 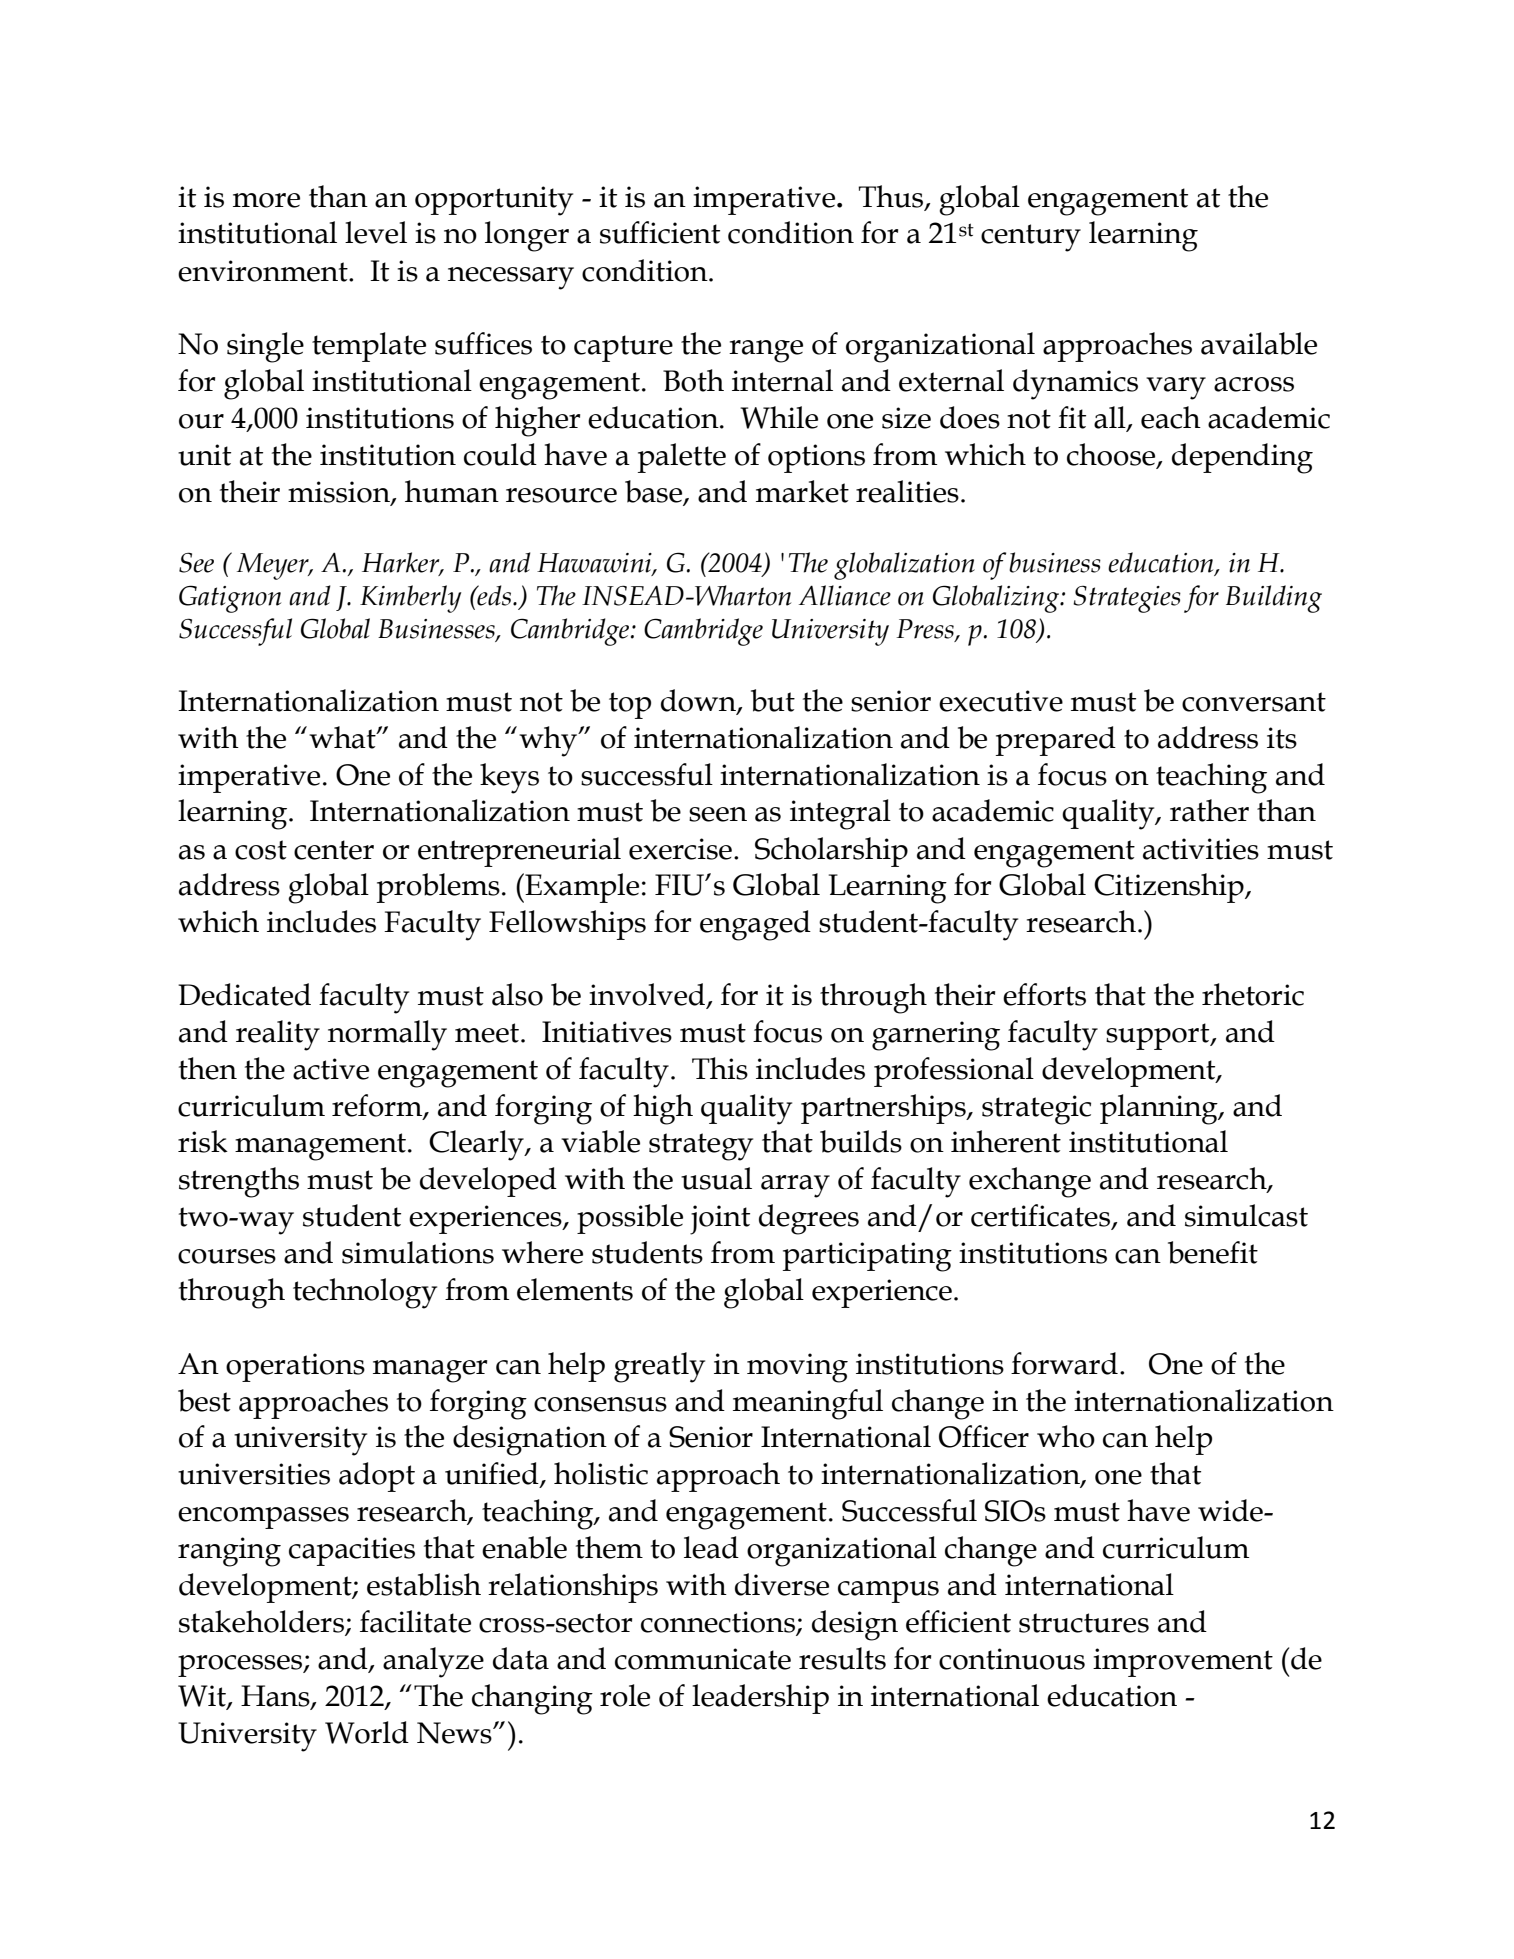 I want to click on century, so click(x=1031, y=238).
